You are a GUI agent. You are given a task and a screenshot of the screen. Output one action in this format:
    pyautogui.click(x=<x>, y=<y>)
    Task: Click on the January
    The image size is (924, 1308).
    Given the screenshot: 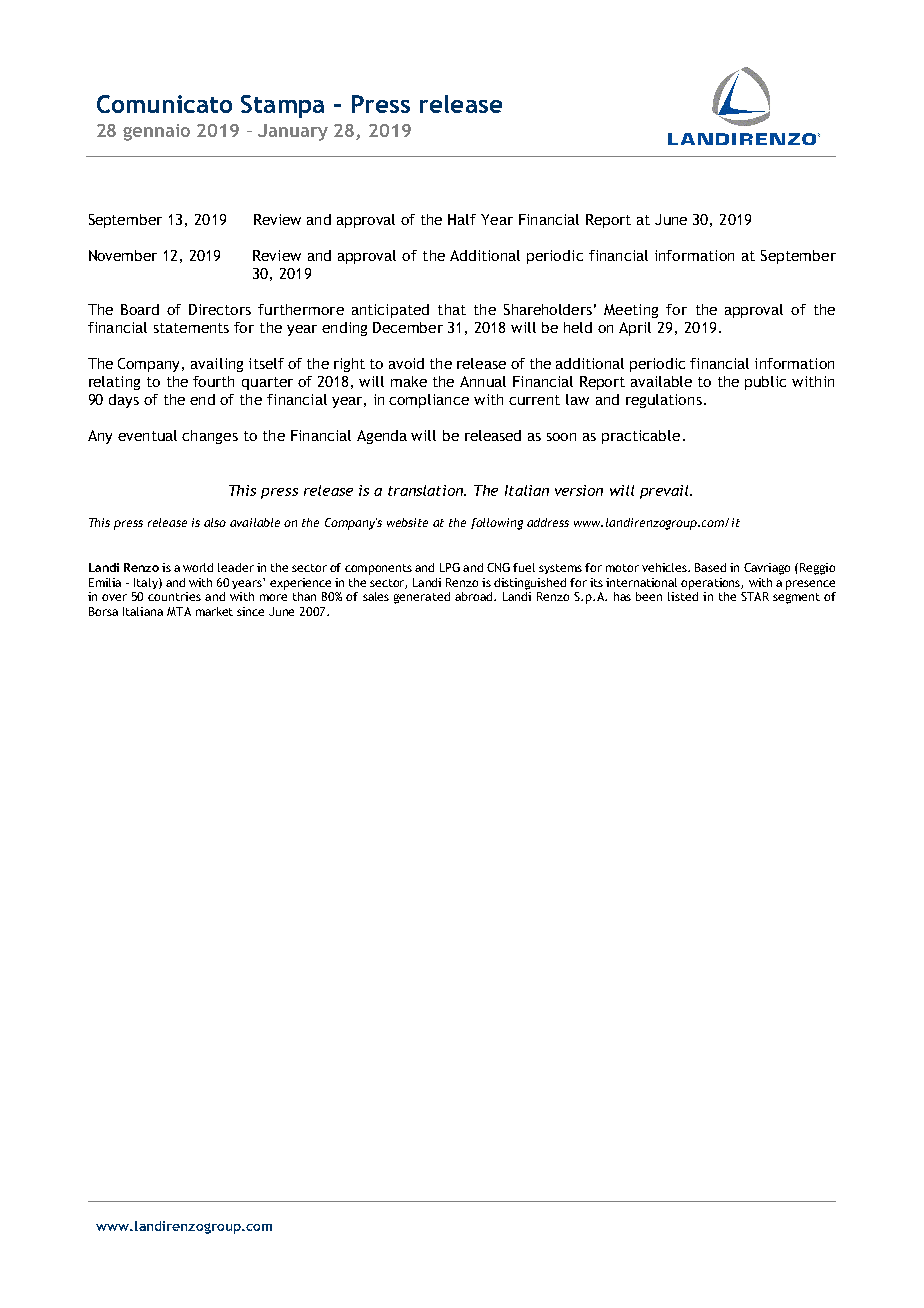 What is the action you would take?
    pyautogui.click(x=293, y=132)
